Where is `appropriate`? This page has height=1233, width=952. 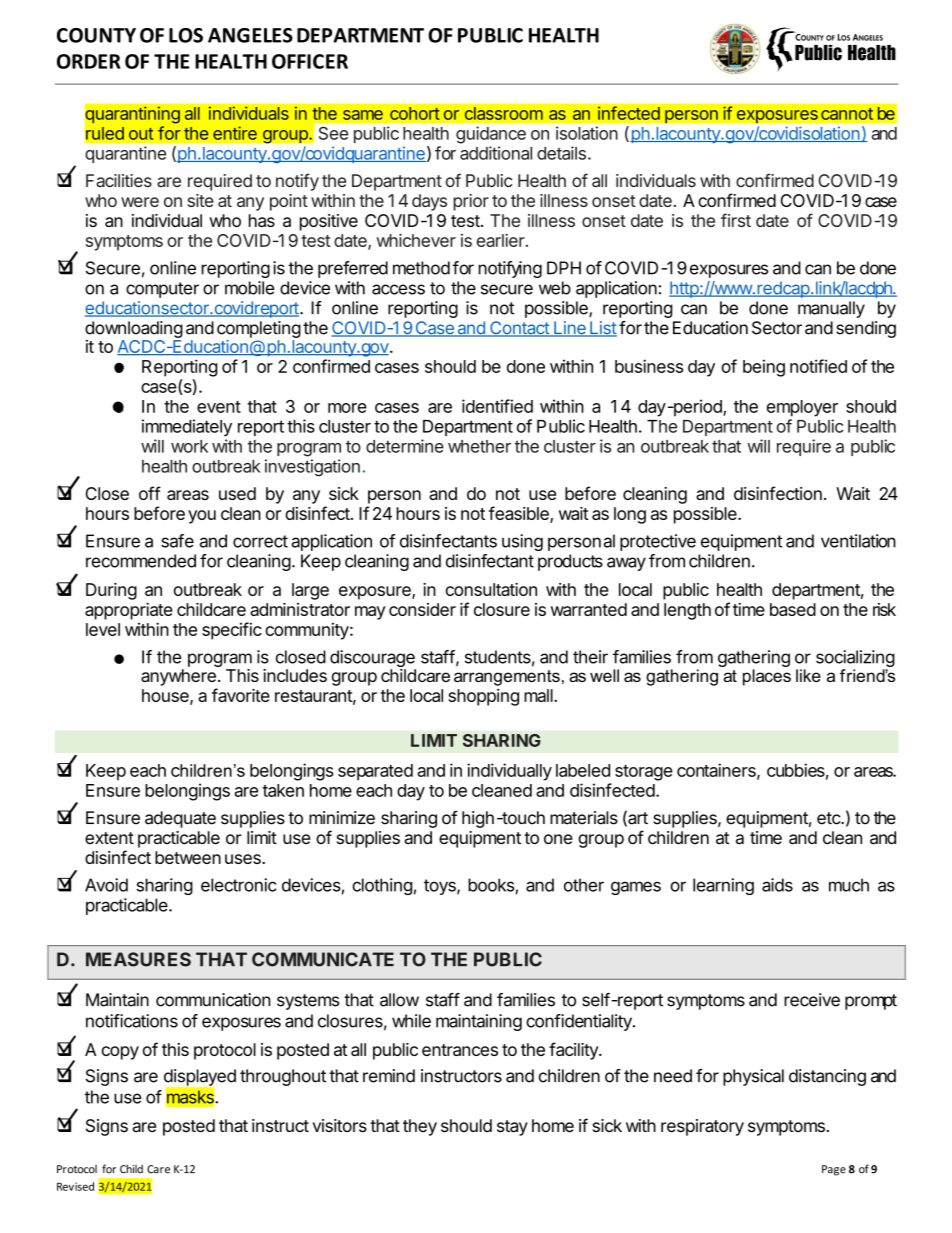
appropriate is located at coordinates (129, 611).
